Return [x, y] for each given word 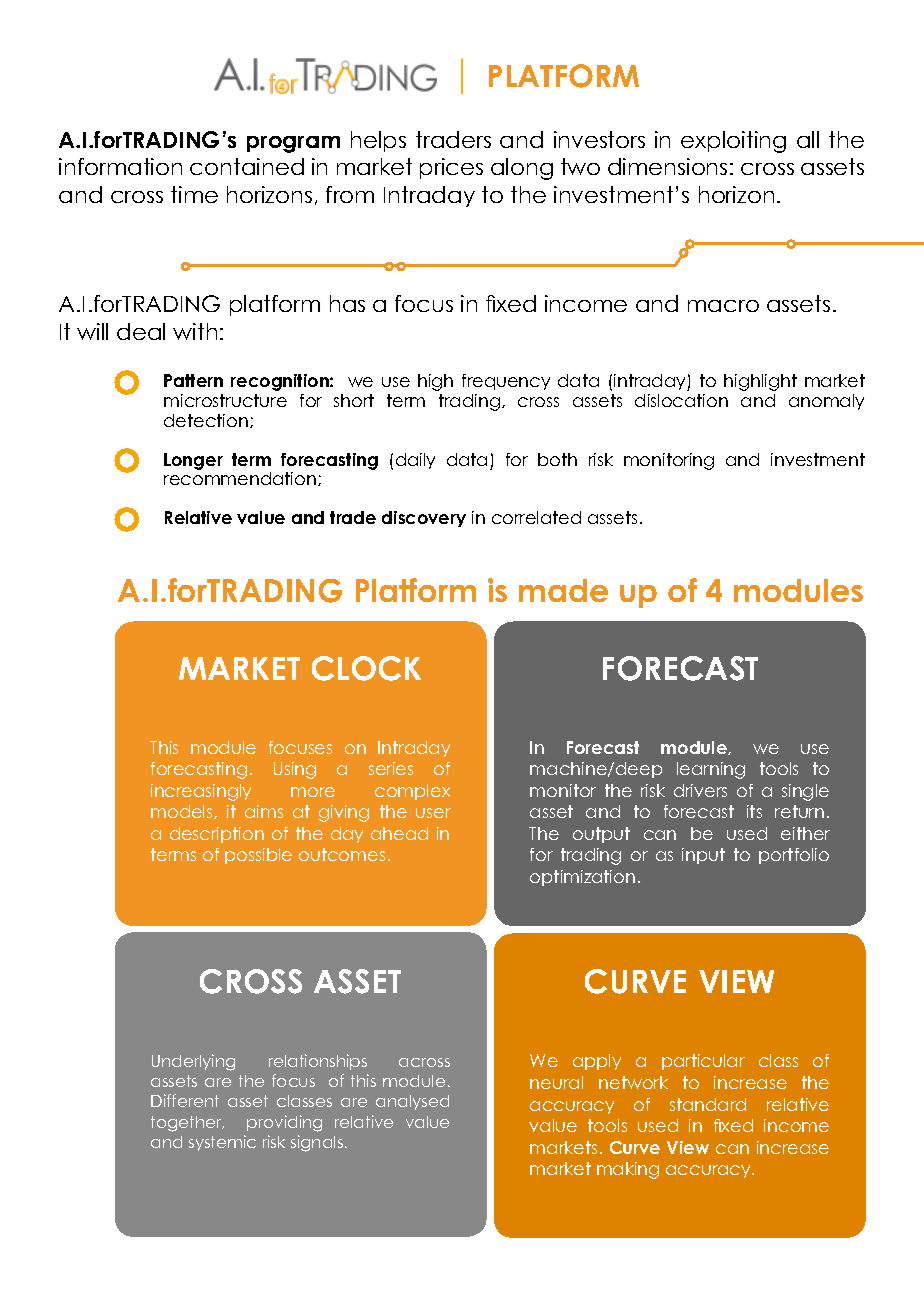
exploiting [733, 142]
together [187, 1124]
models [183, 812]
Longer [193, 461]
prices [451, 168]
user [433, 813]
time [194, 194]
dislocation [681, 400]
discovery [424, 519]
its [754, 811]
